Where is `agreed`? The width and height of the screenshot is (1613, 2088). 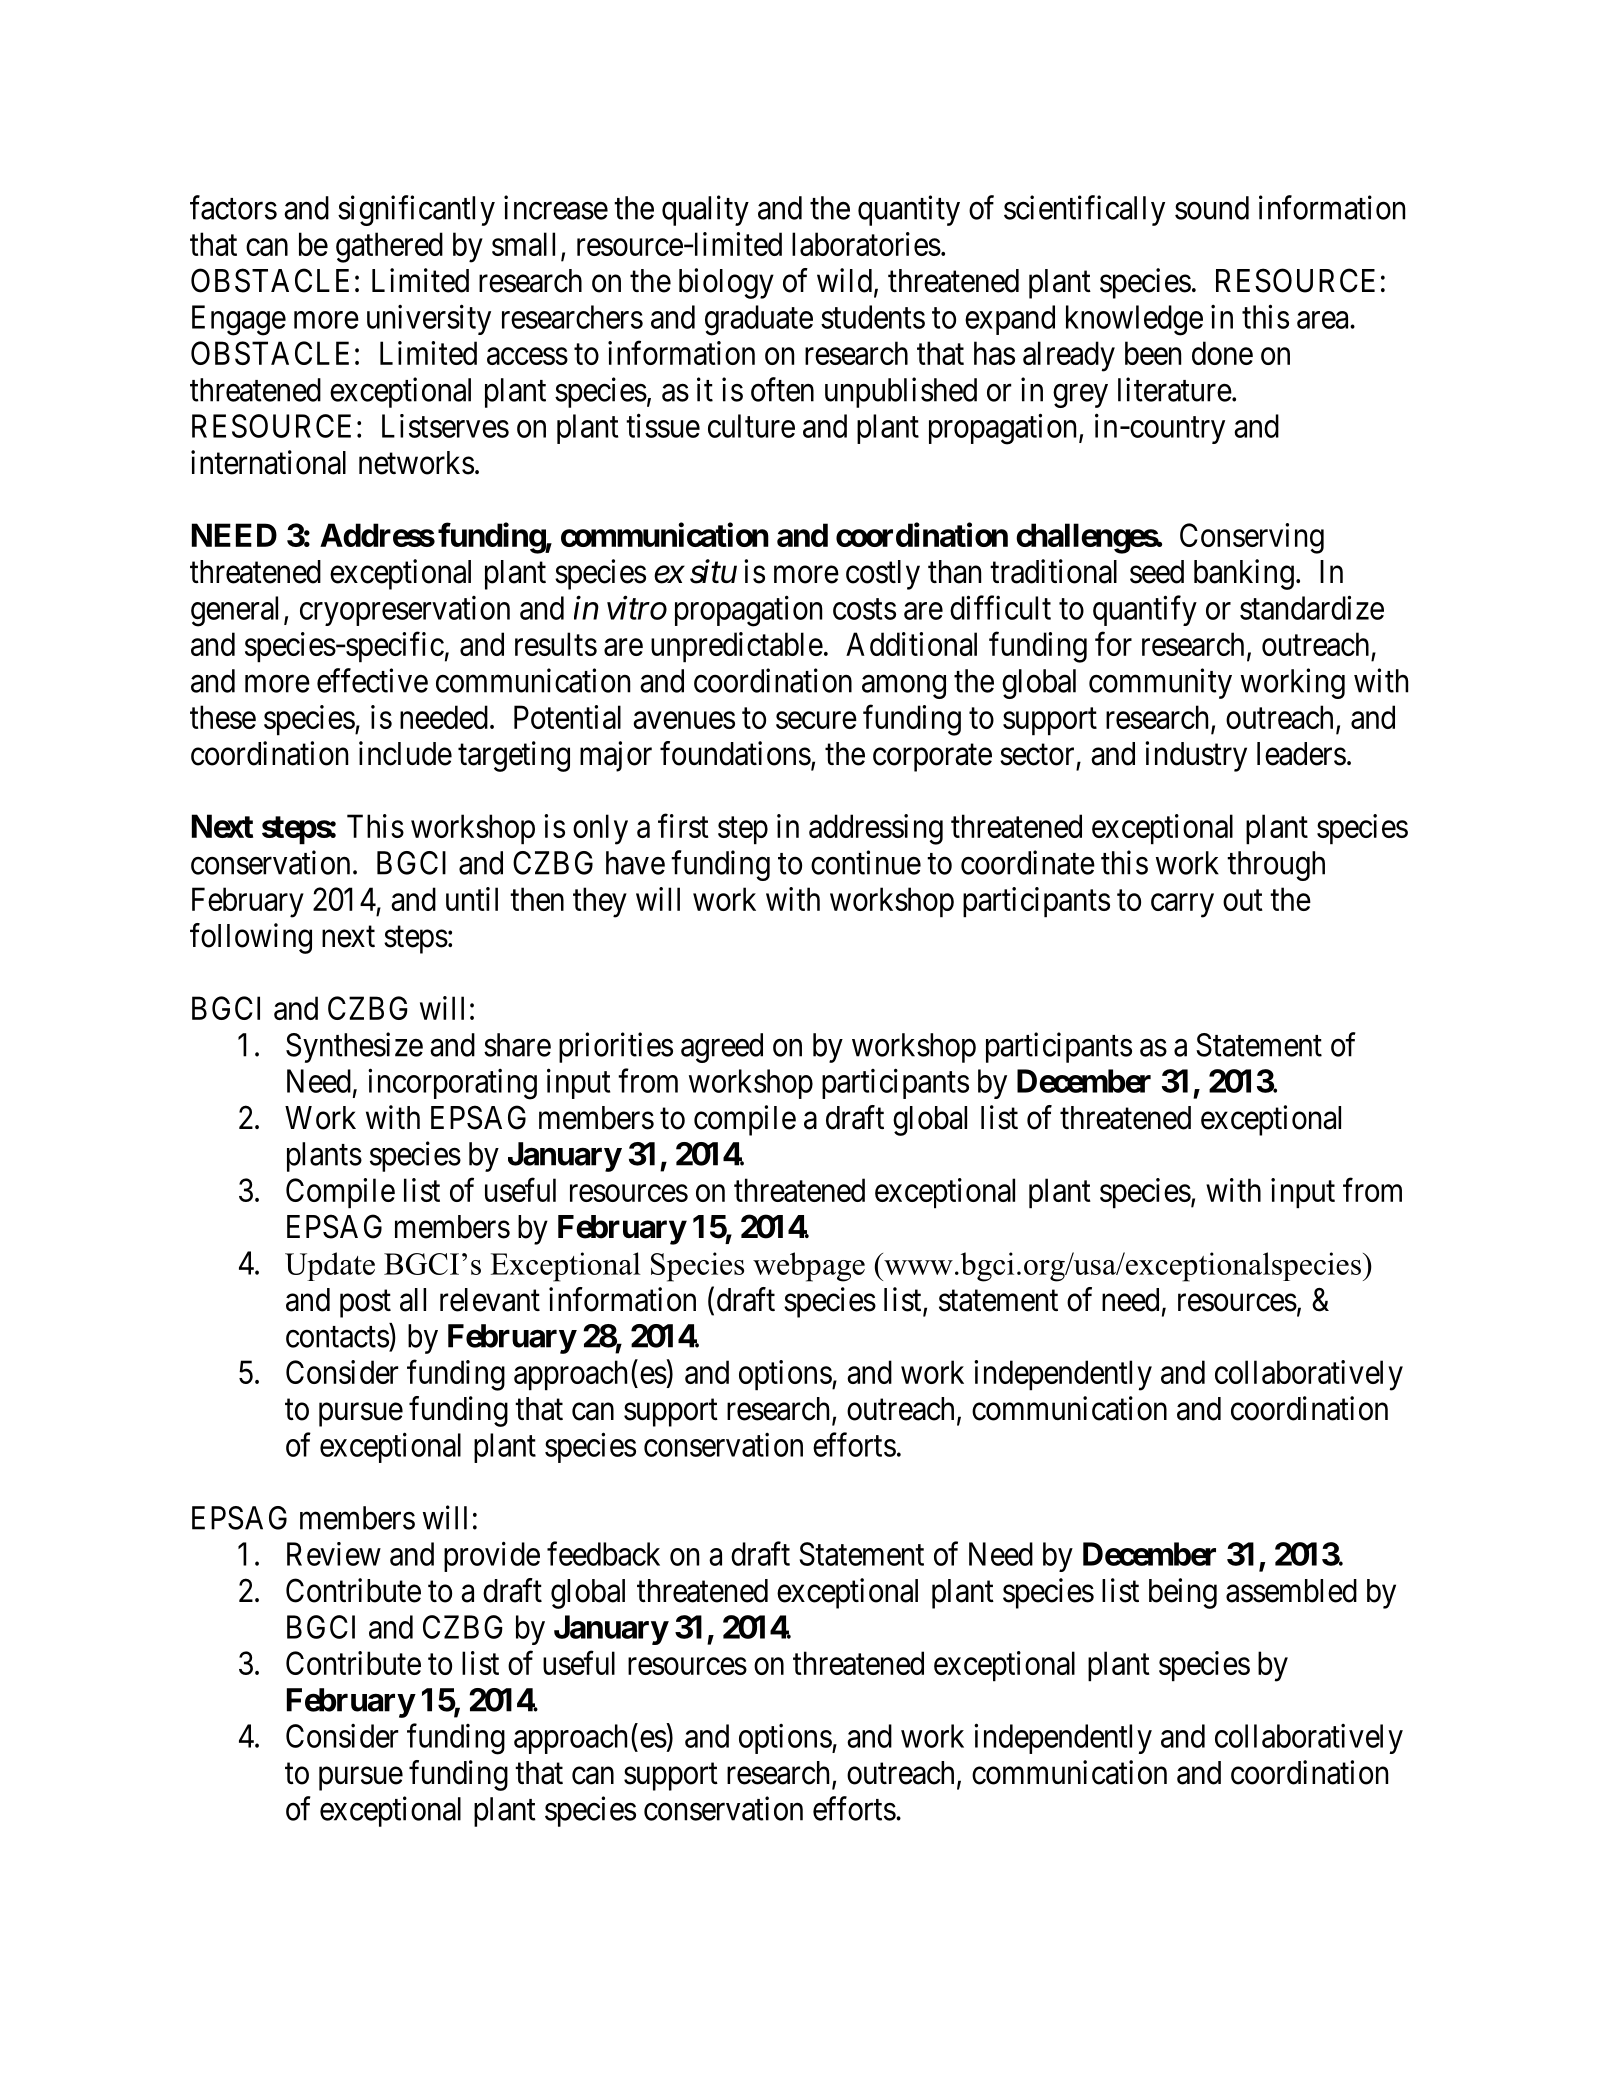 agreed is located at coordinates (722, 1048).
